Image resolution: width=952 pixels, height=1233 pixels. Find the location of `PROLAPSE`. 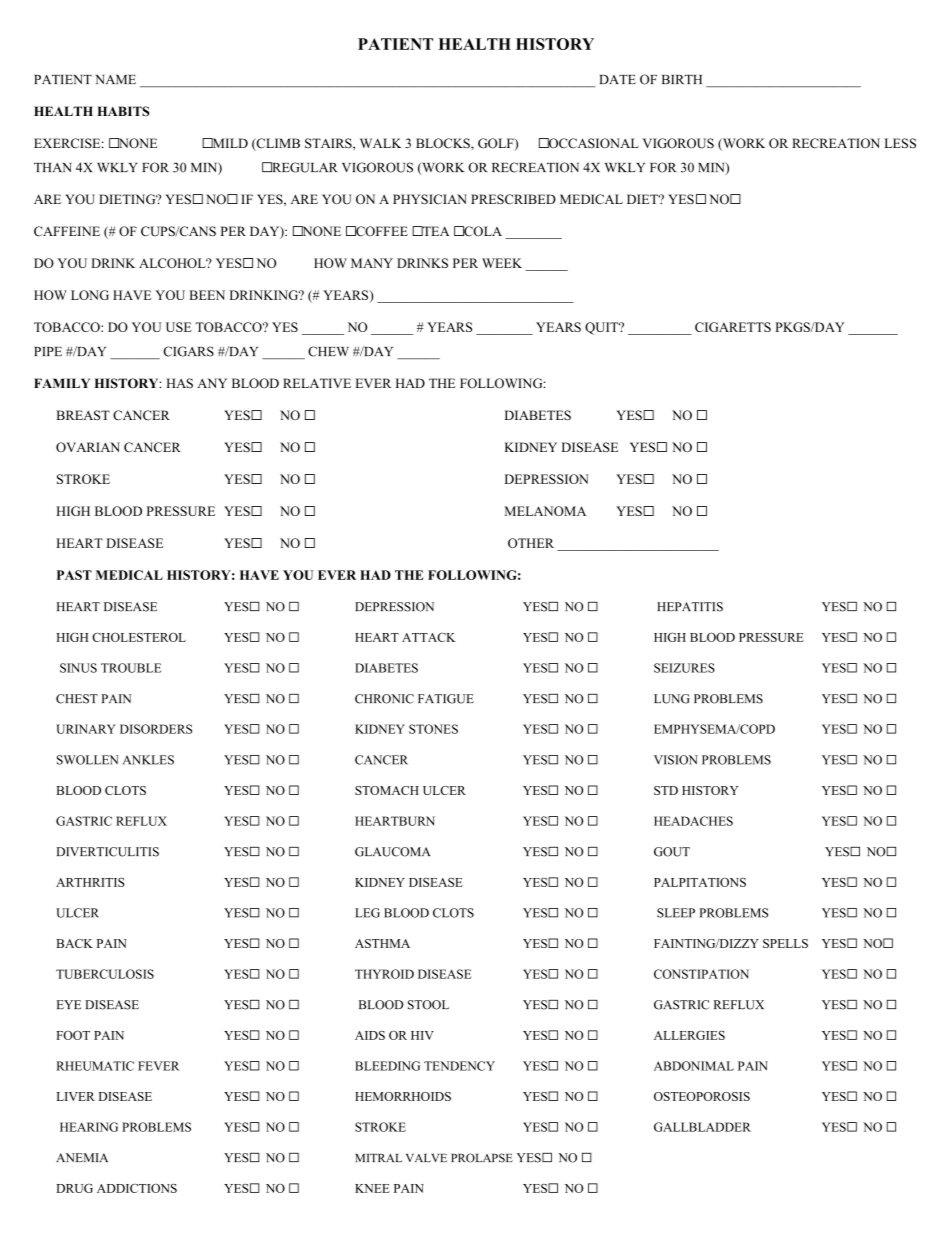

PROLAPSE is located at coordinates (482, 1158).
